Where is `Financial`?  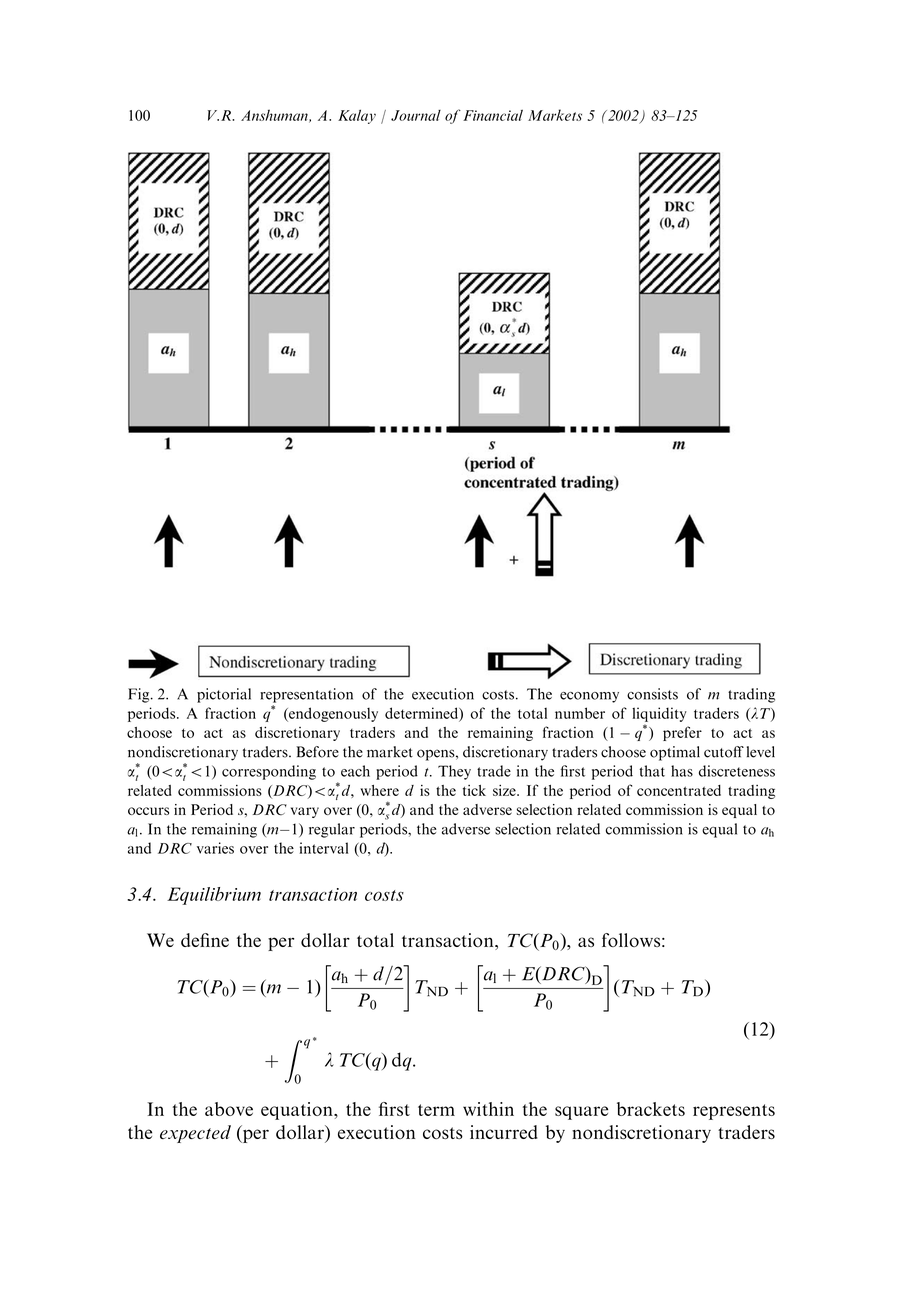
Financial is located at coordinates (493, 115).
